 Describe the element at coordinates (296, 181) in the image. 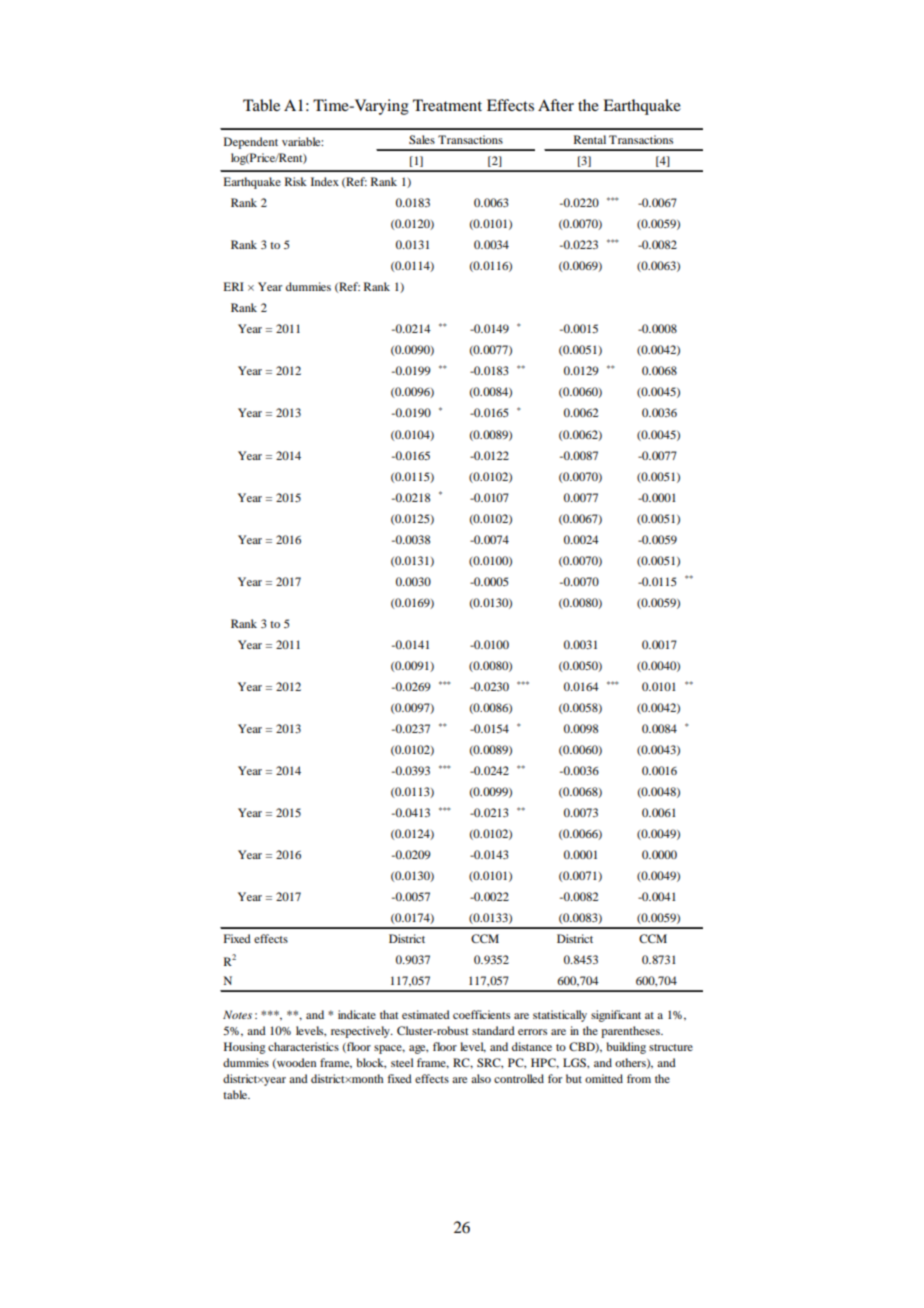

I see `Risk` at that location.
